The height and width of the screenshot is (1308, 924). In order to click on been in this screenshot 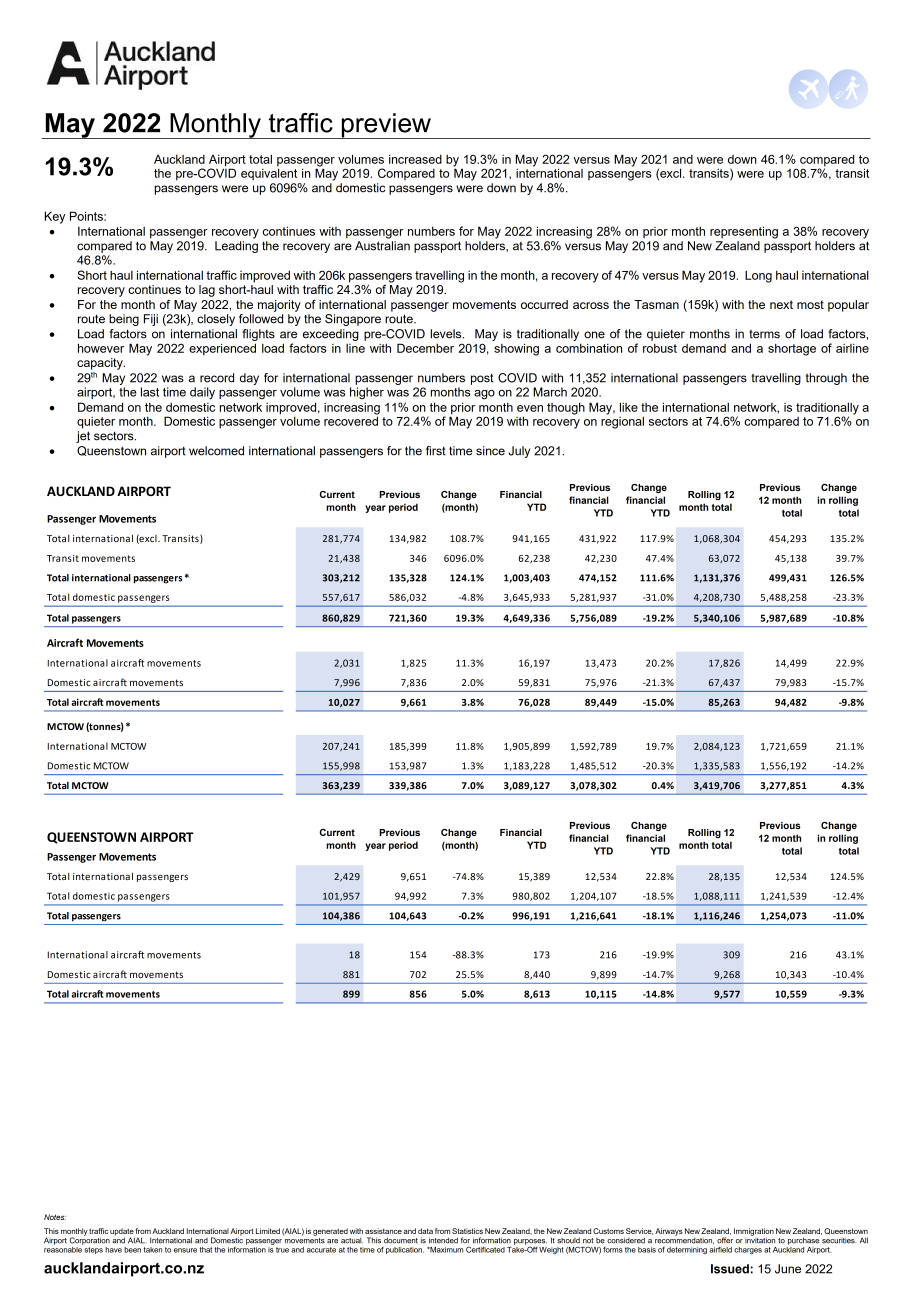, I will do `click(132, 1250)`.
